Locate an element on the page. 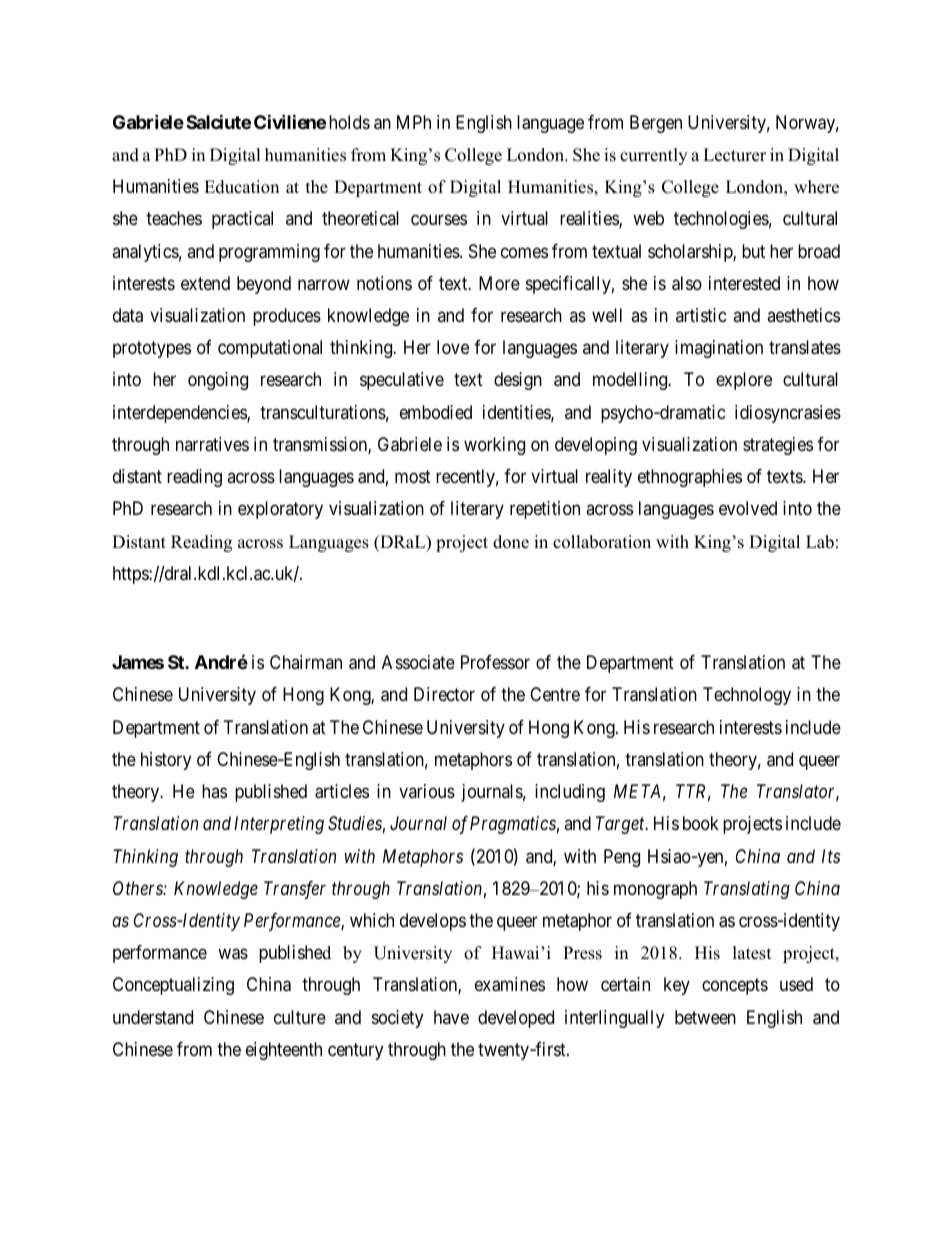 The image size is (952, 1233). history is located at coordinates (166, 761).
